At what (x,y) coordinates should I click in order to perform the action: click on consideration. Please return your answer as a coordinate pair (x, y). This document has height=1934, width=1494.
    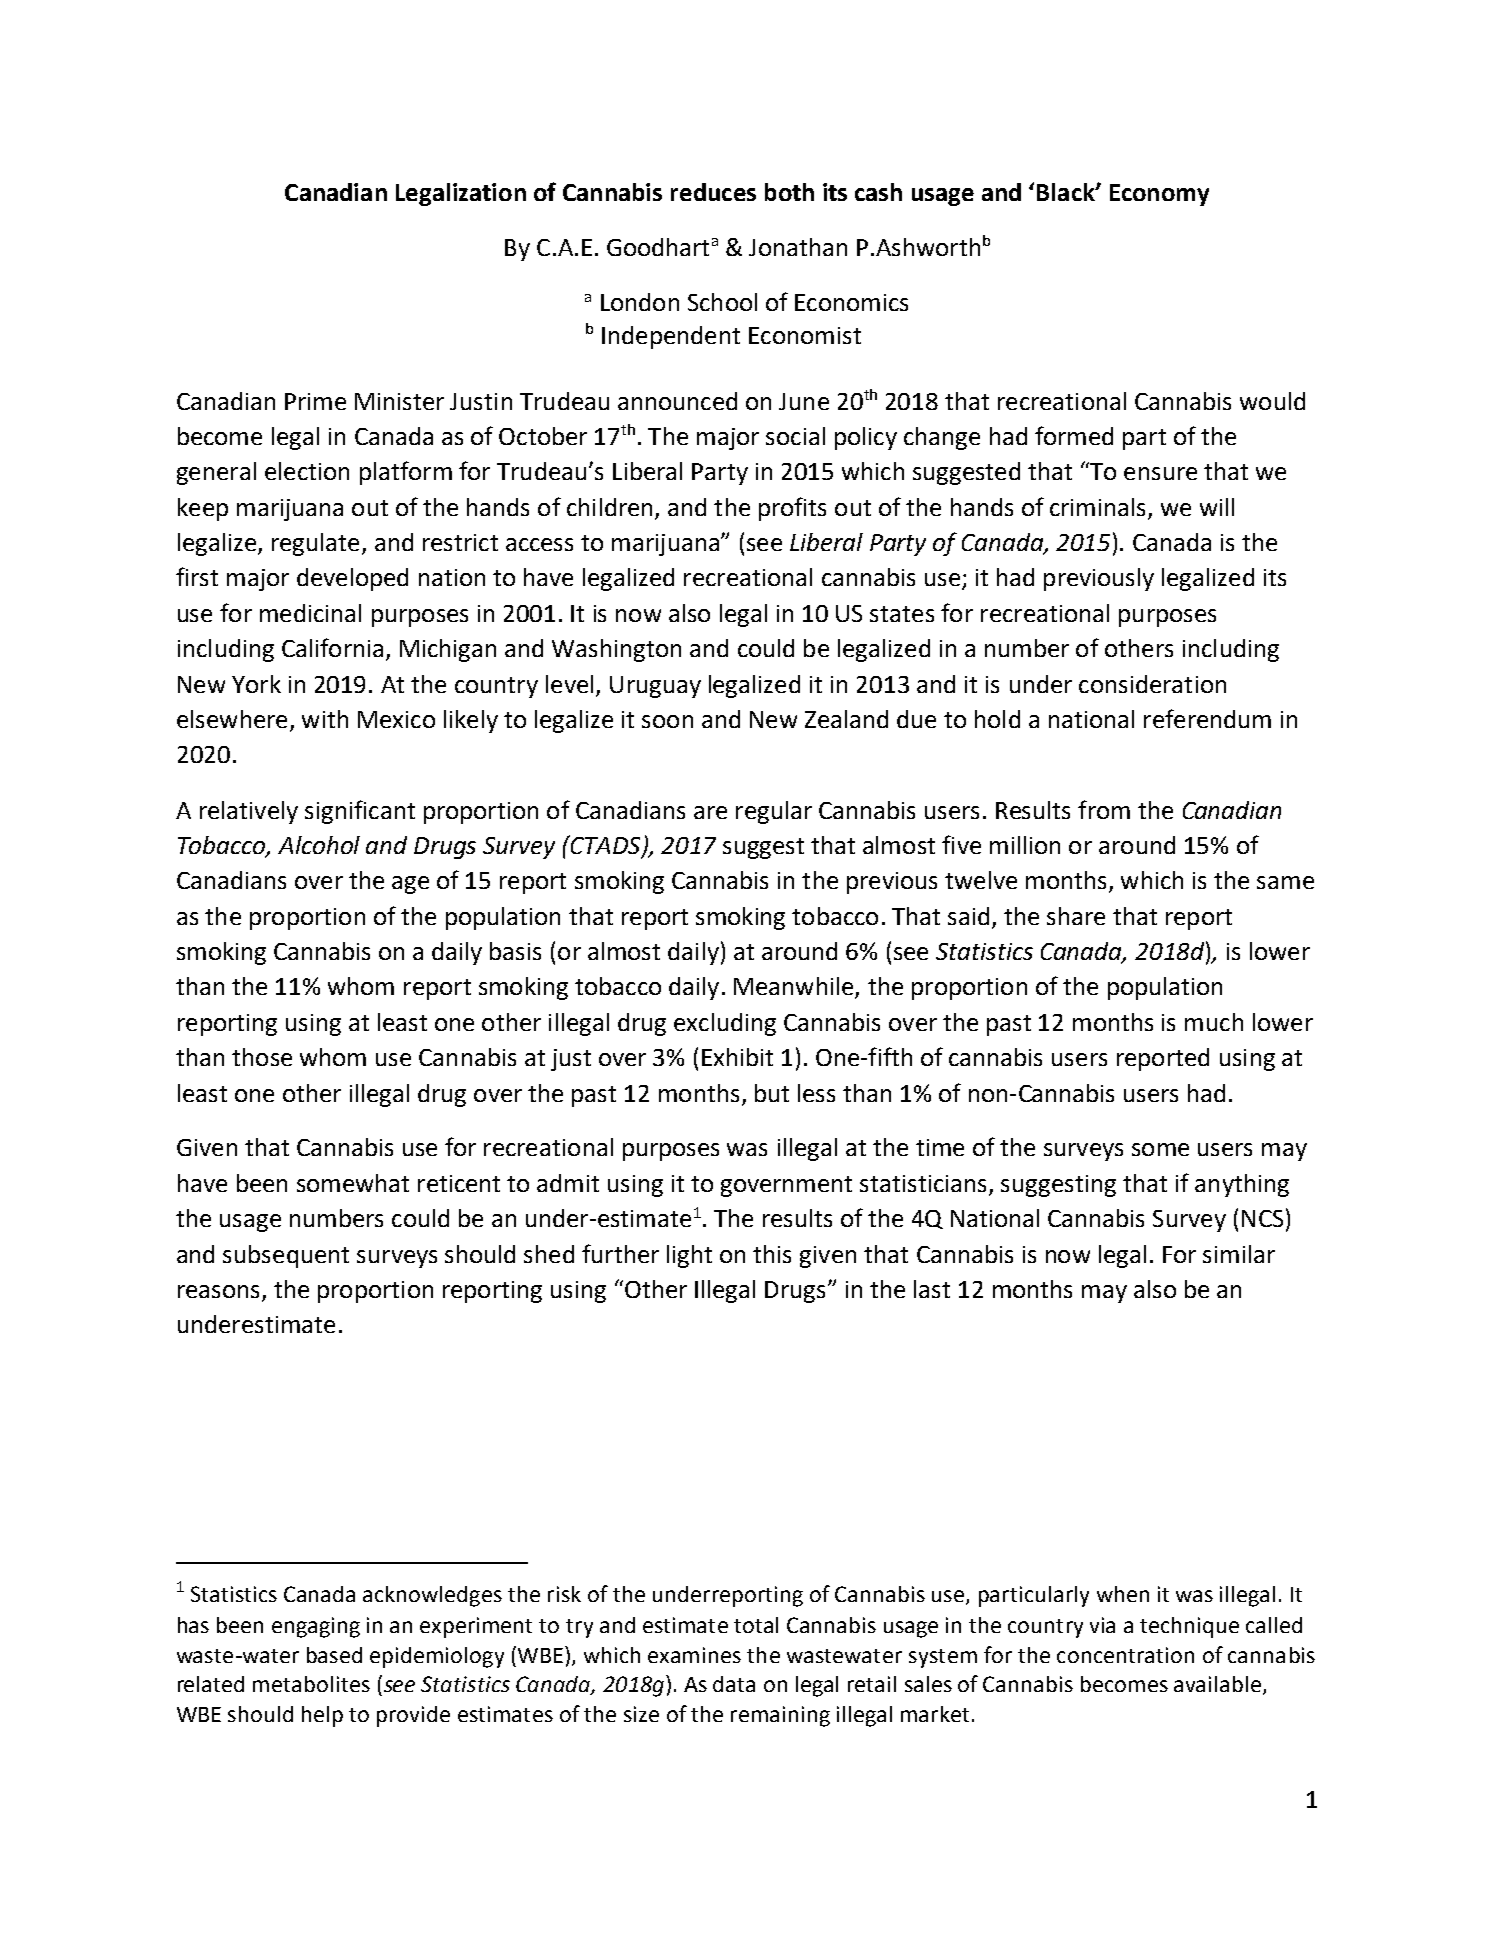
    Looking at the image, I should click on (1152, 684).
